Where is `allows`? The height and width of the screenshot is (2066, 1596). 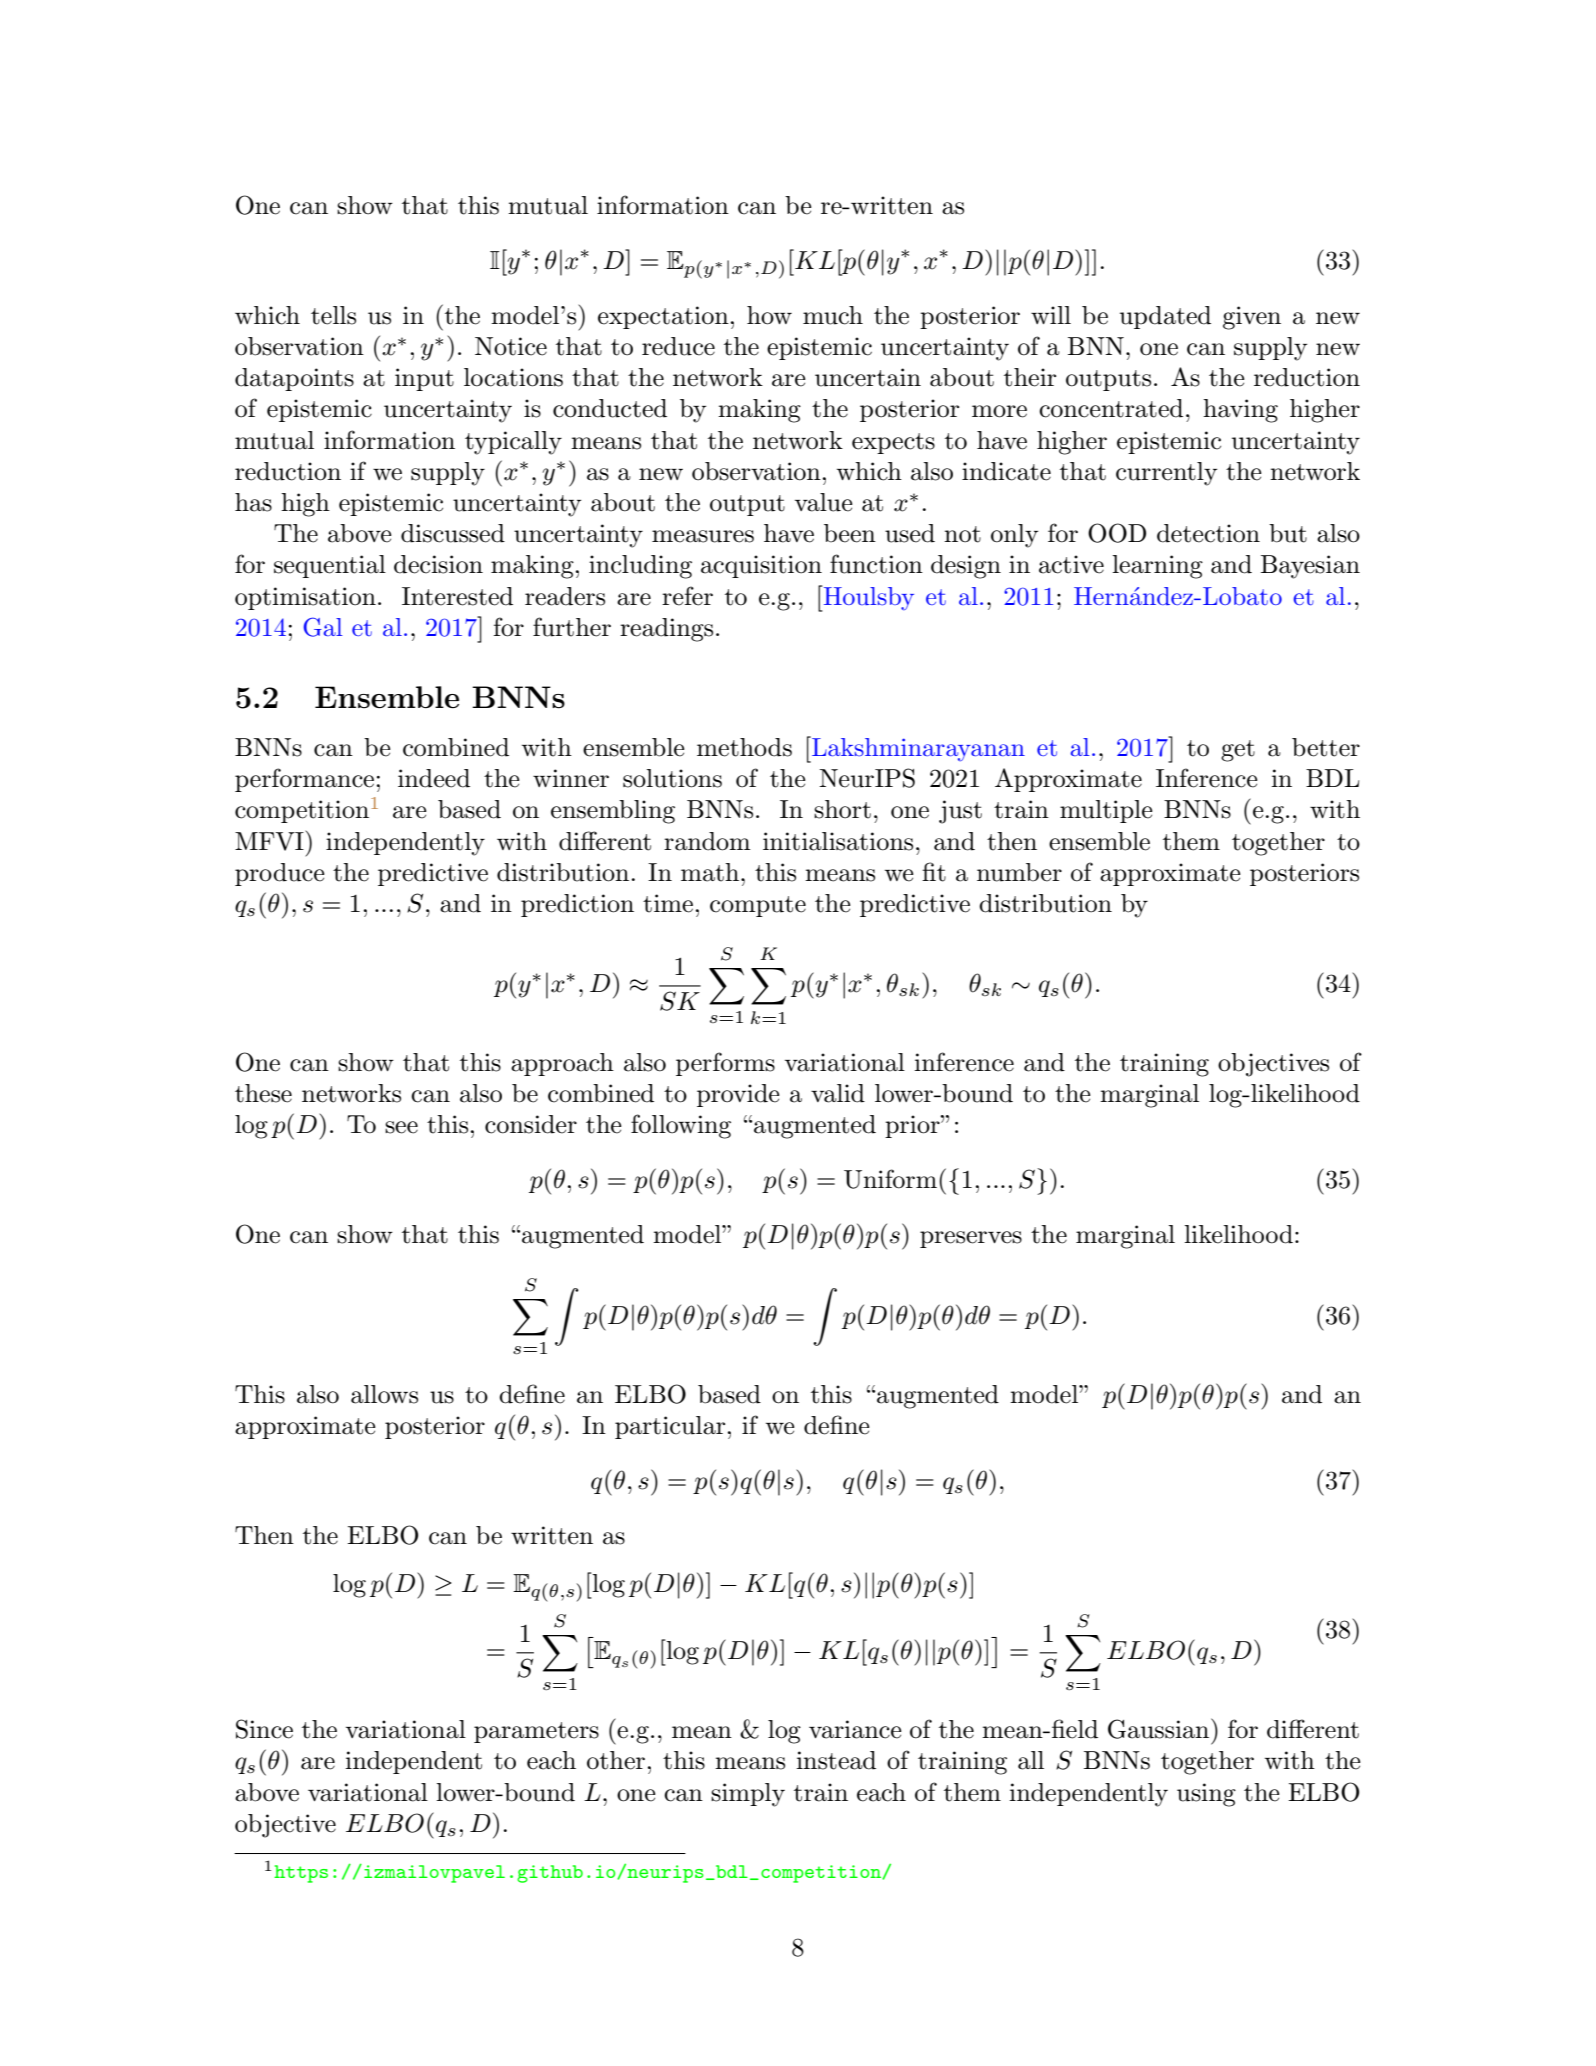 allows is located at coordinates (384, 1394).
